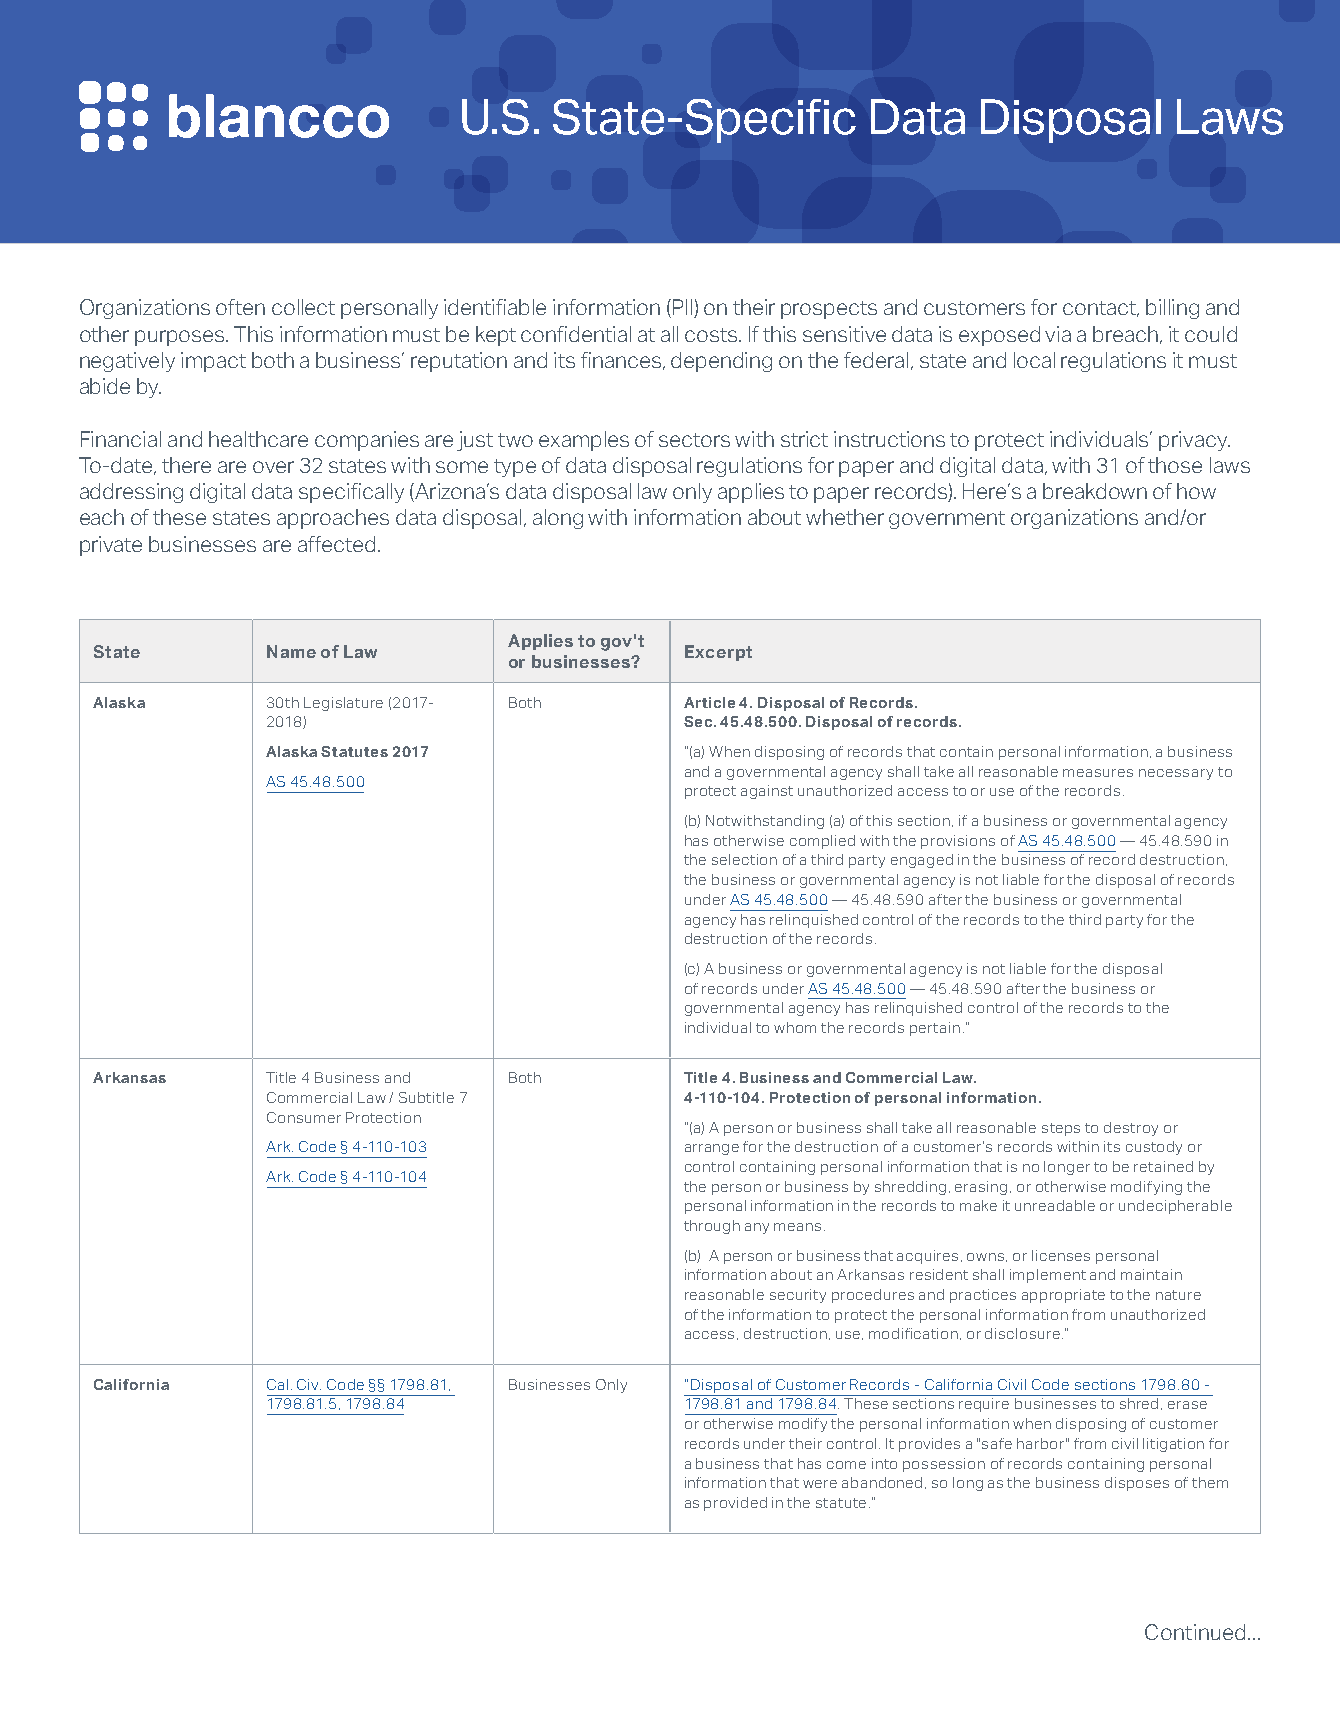 This document has height=1734, width=1340. I want to click on impact, so click(213, 362).
